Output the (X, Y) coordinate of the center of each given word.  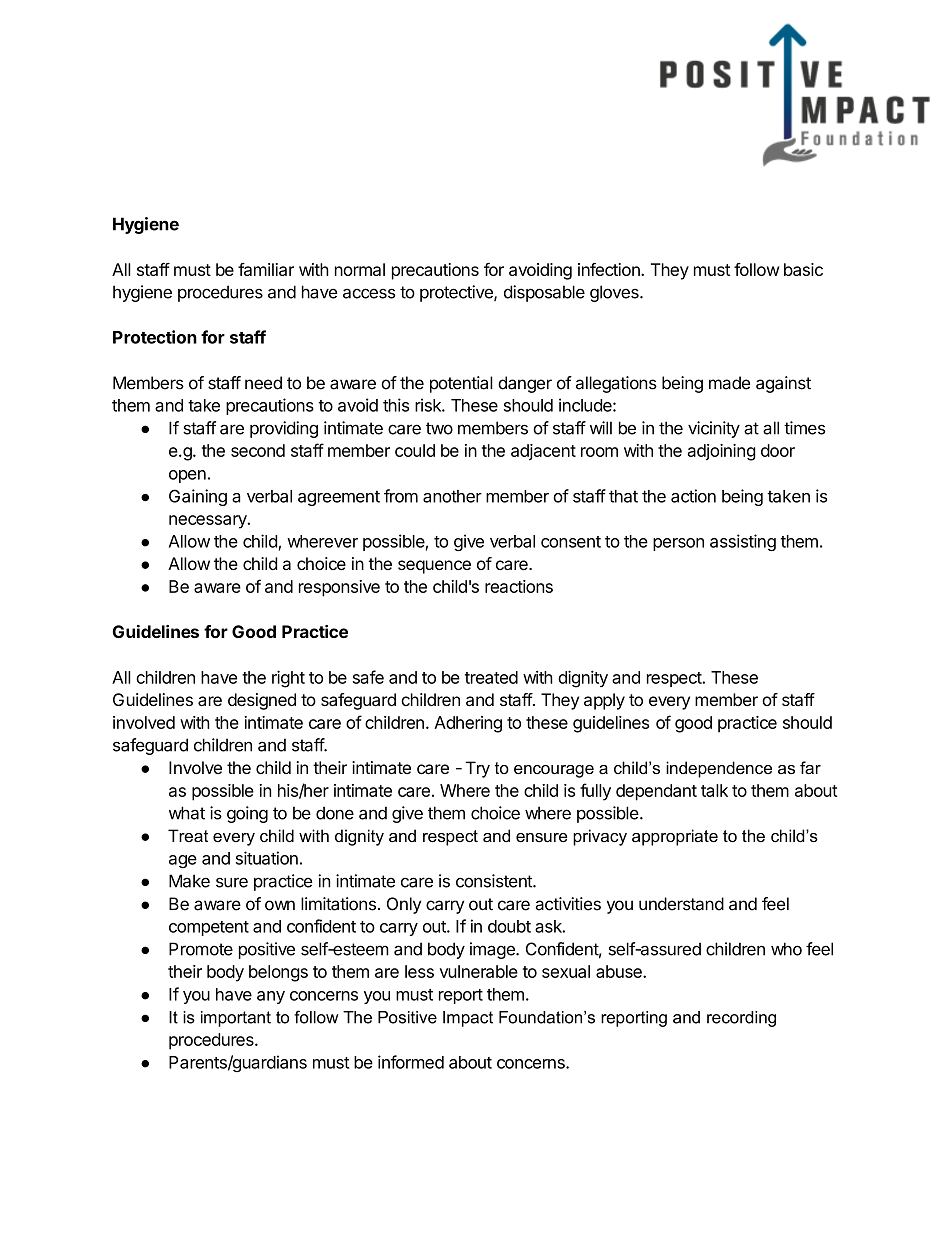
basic (803, 269)
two (439, 428)
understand (681, 904)
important (236, 1019)
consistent (495, 881)
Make (189, 881)
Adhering (468, 724)
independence (719, 769)
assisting (743, 542)
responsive (339, 588)
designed (262, 701)
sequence (434, 567)
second (258, 450)
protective (457, 293)
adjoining (722, 452)
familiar (266, 269)
